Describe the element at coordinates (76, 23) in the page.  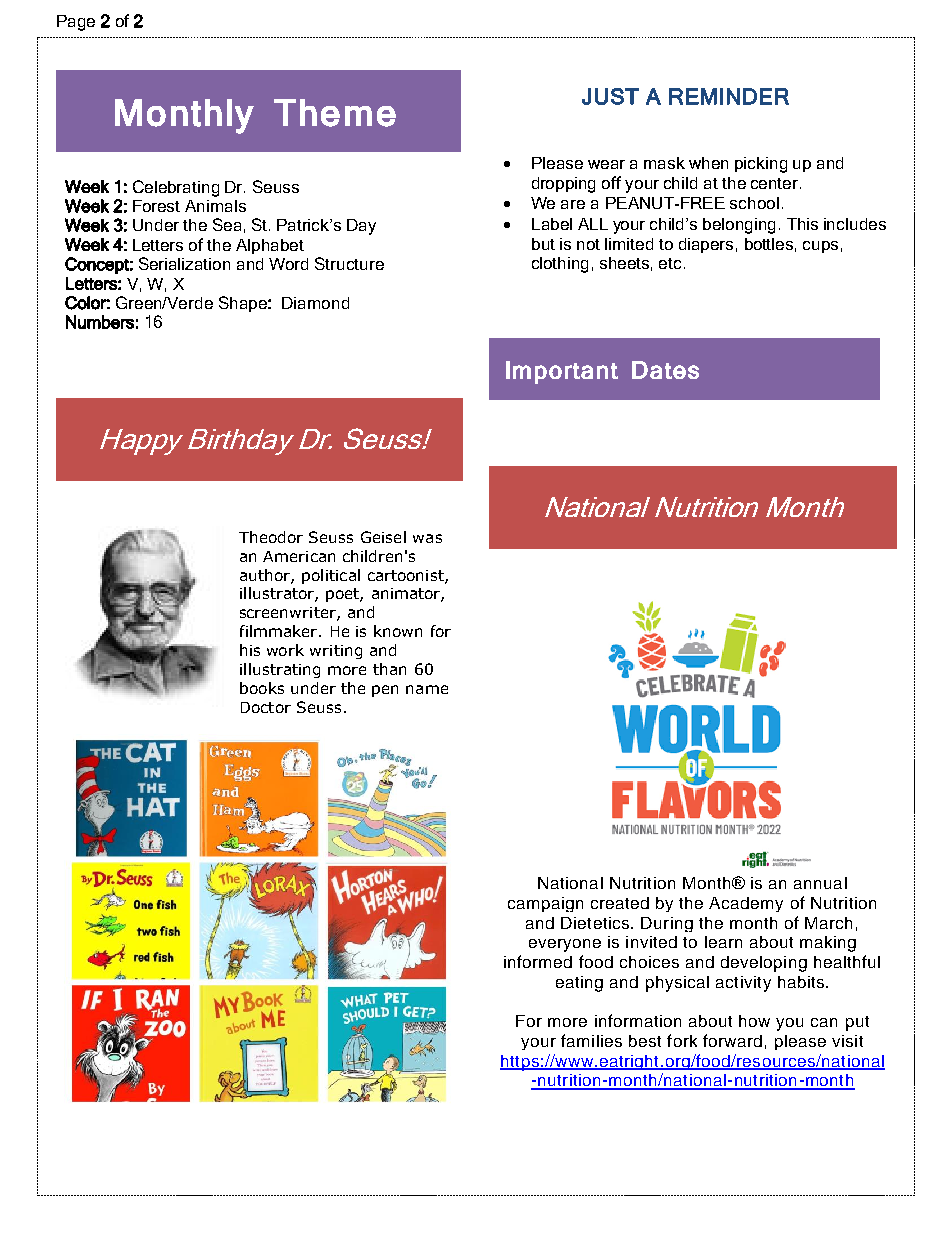
I see `Page` at that location.
